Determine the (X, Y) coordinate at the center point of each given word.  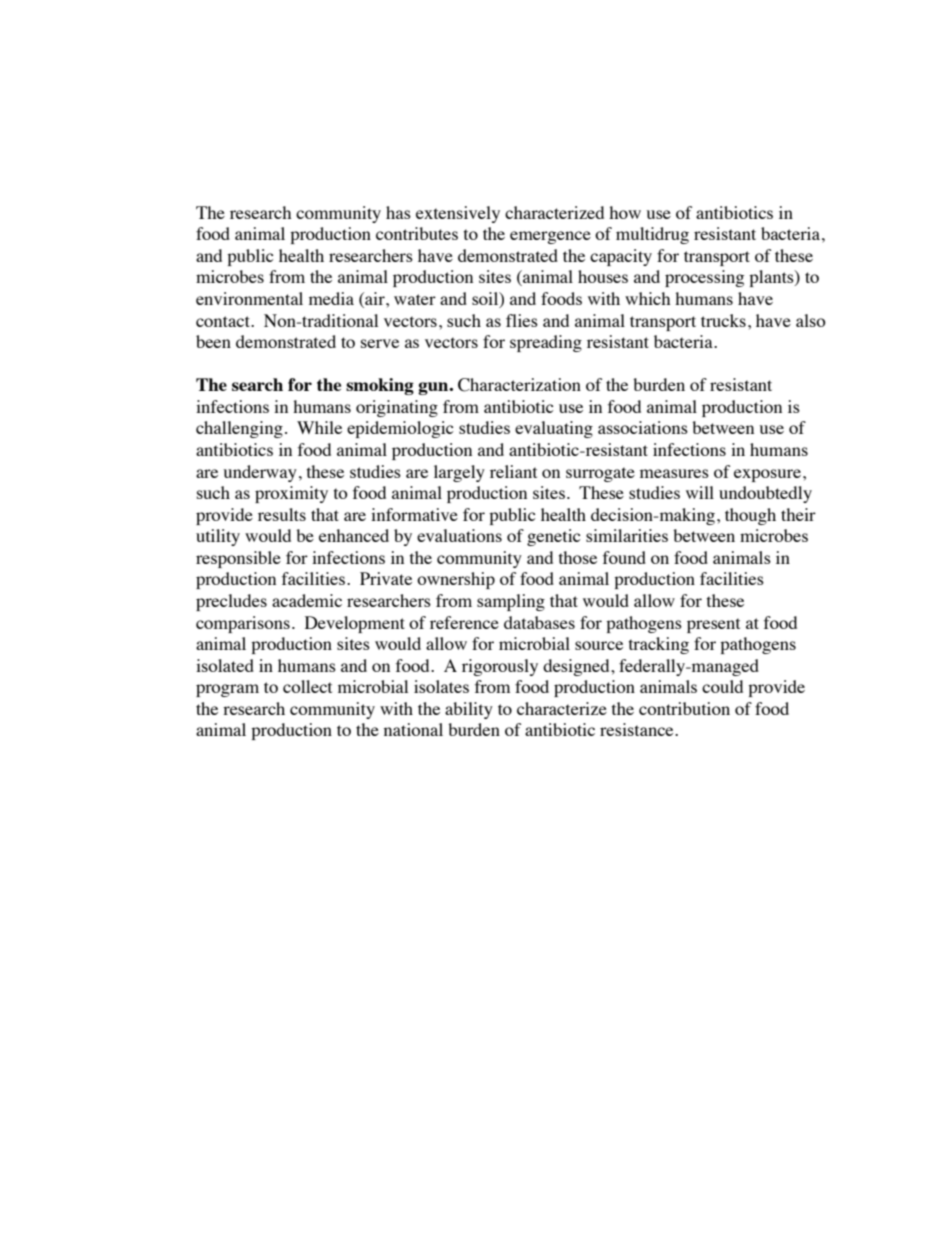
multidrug (652, 235)
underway (260, 473)
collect (307, 686)
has (398, 212)
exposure (767, 475)
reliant (513, 471)
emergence (550, 237)
